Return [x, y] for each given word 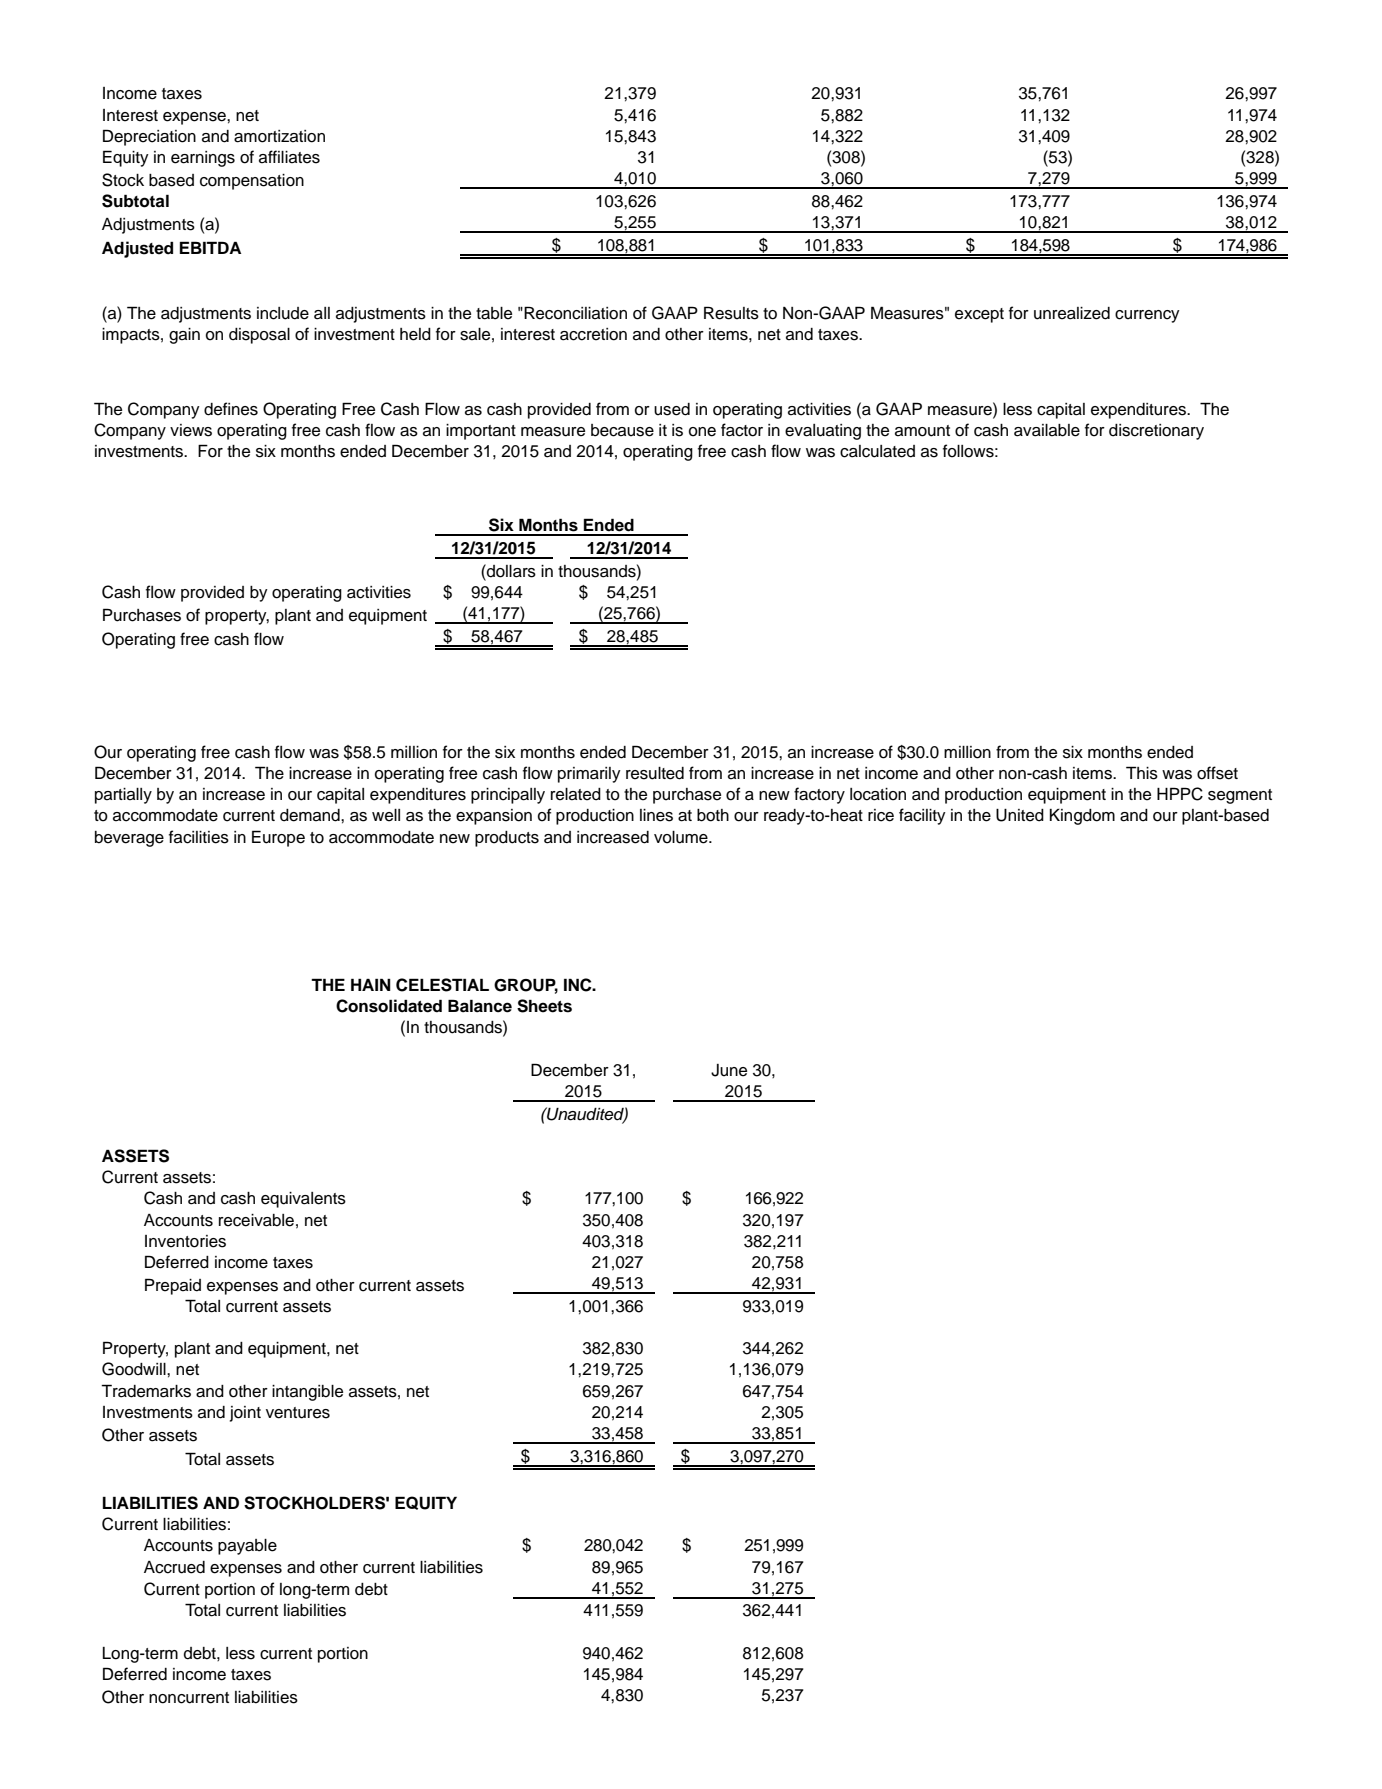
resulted [655, 773]
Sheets [544, 1006]
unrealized [1072, 313]
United [1020, 815]
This [1142, 773]
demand [311, 815]
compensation [252, 182]
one [702, 432]
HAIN [371, 984]
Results [731, 313]
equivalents [303, 1200]
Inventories [185, 1241]
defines [231, 409]
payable [247, 1547]
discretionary [1156, 432]
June [729, 1070]
